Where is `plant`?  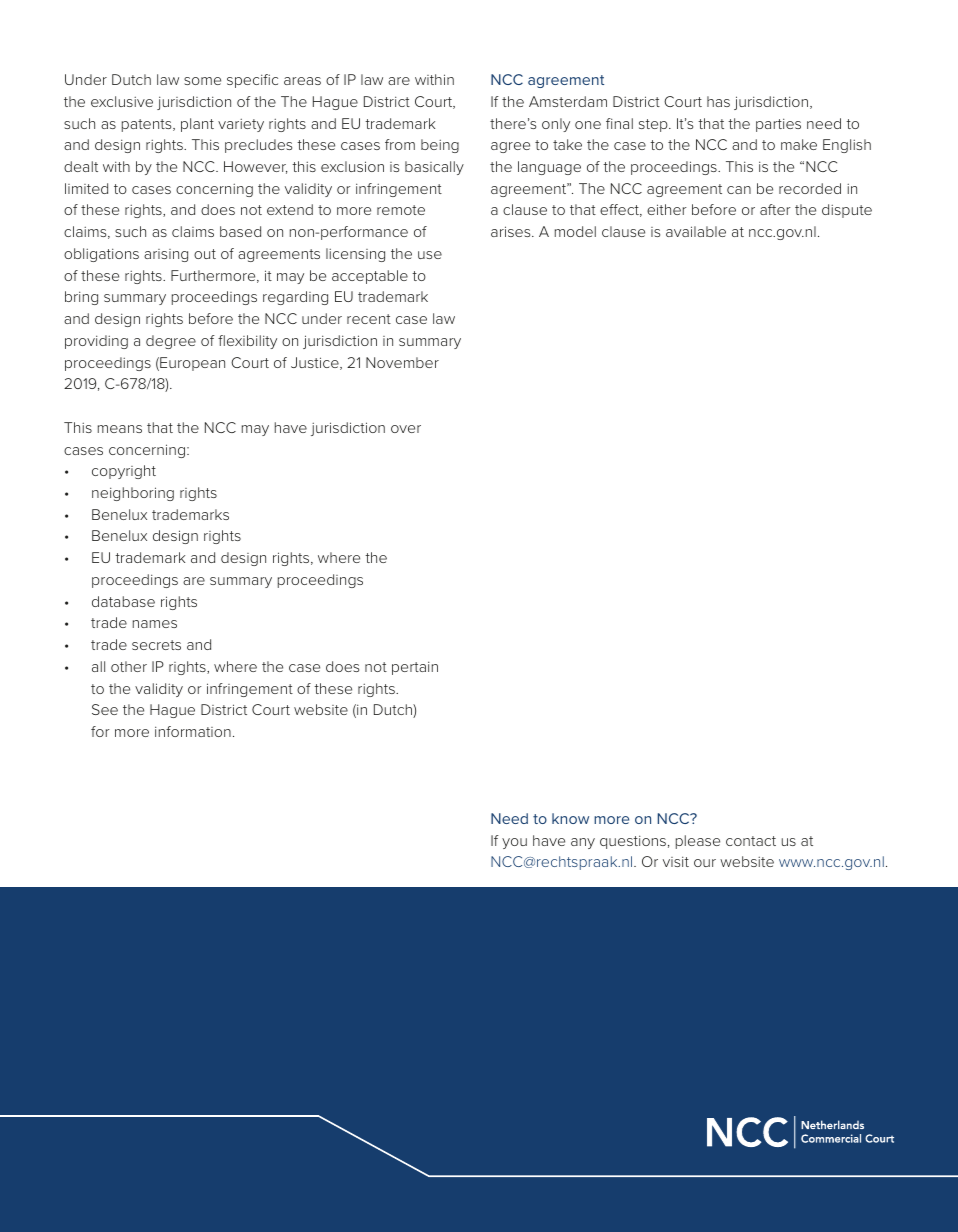
plant is located at coordinates (197, 125).
